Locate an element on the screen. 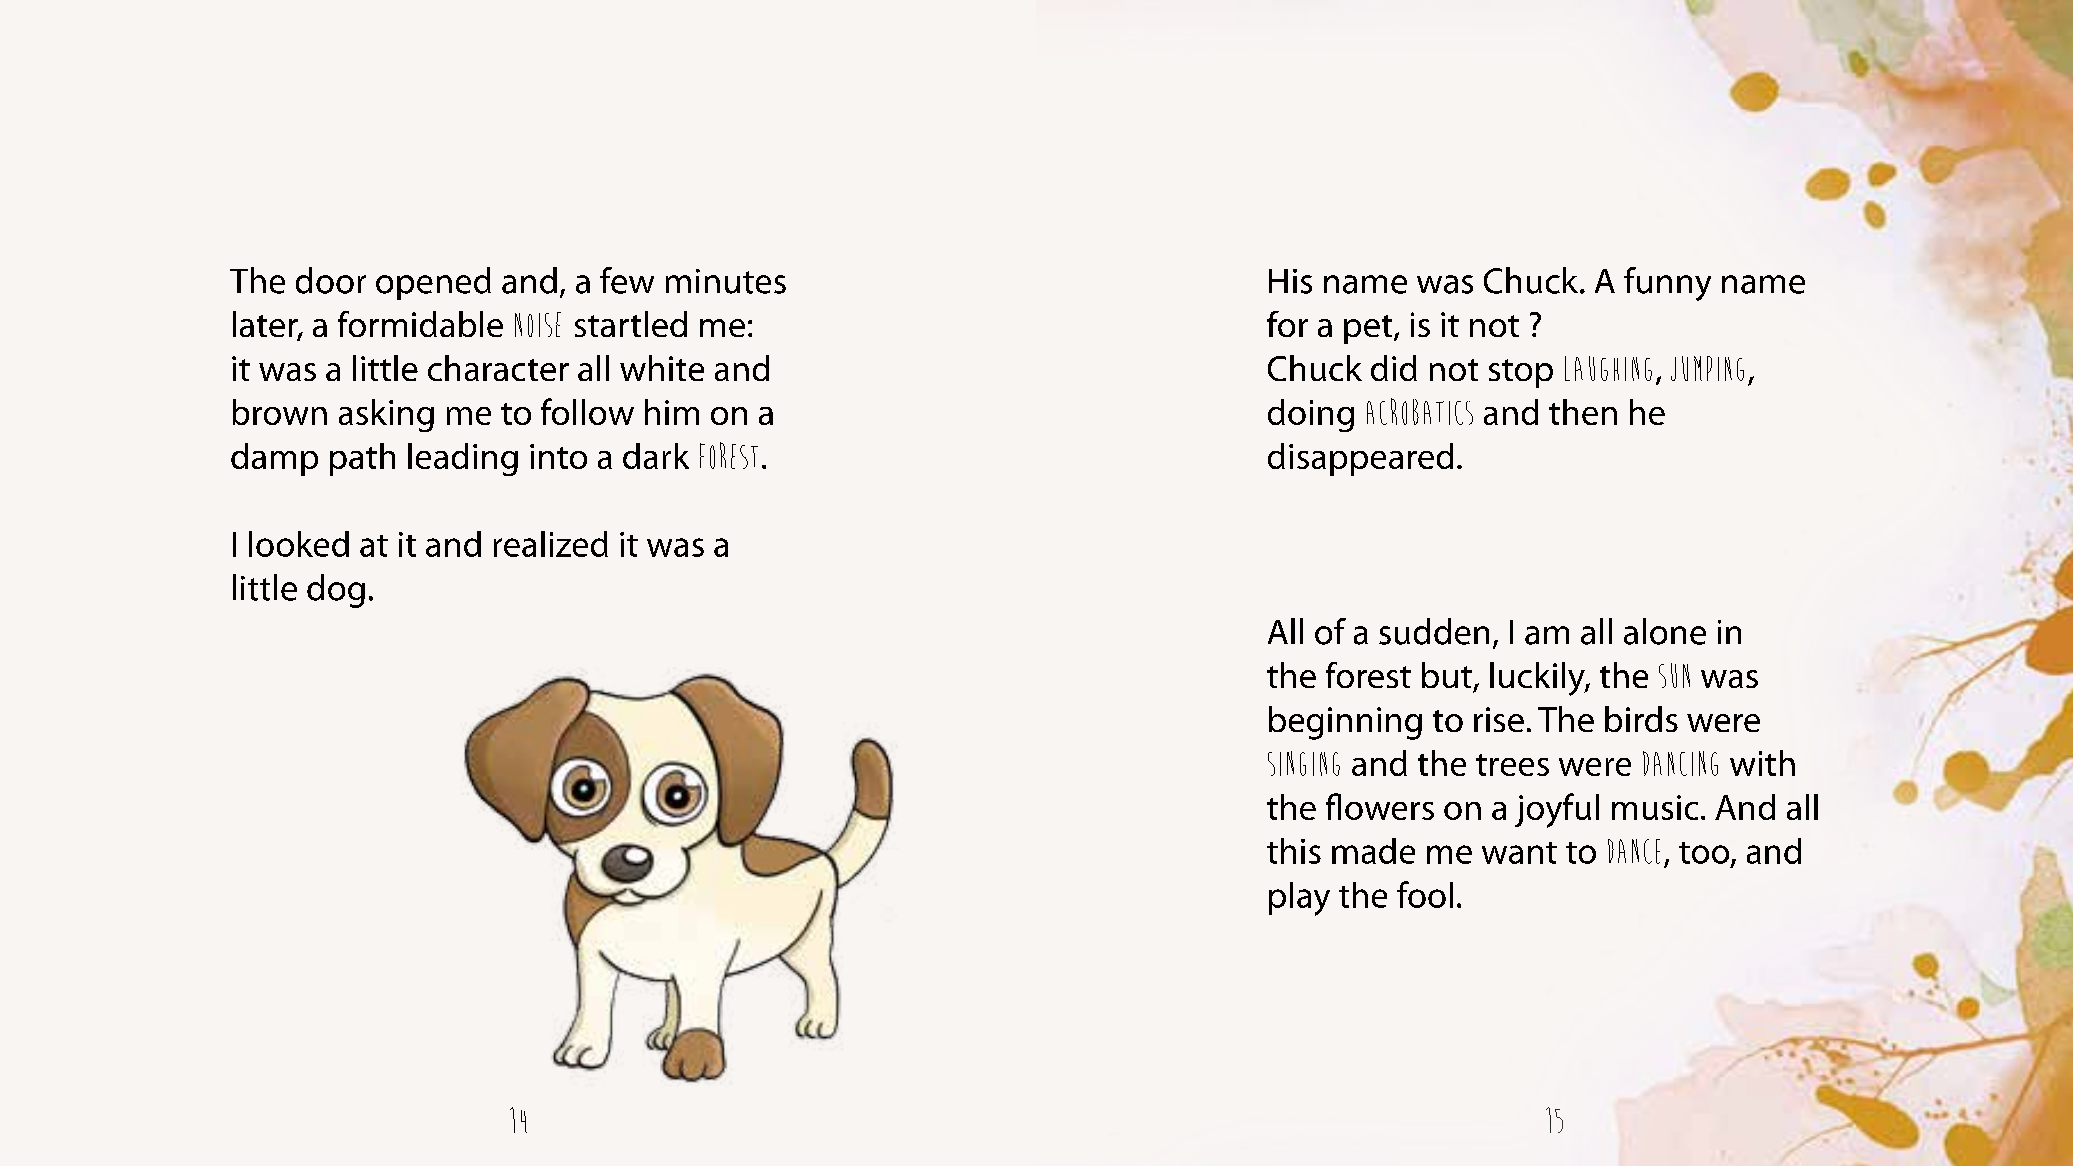 This screenshot has height=1166, width=2073. leading is located at coordinates (463, 459).
